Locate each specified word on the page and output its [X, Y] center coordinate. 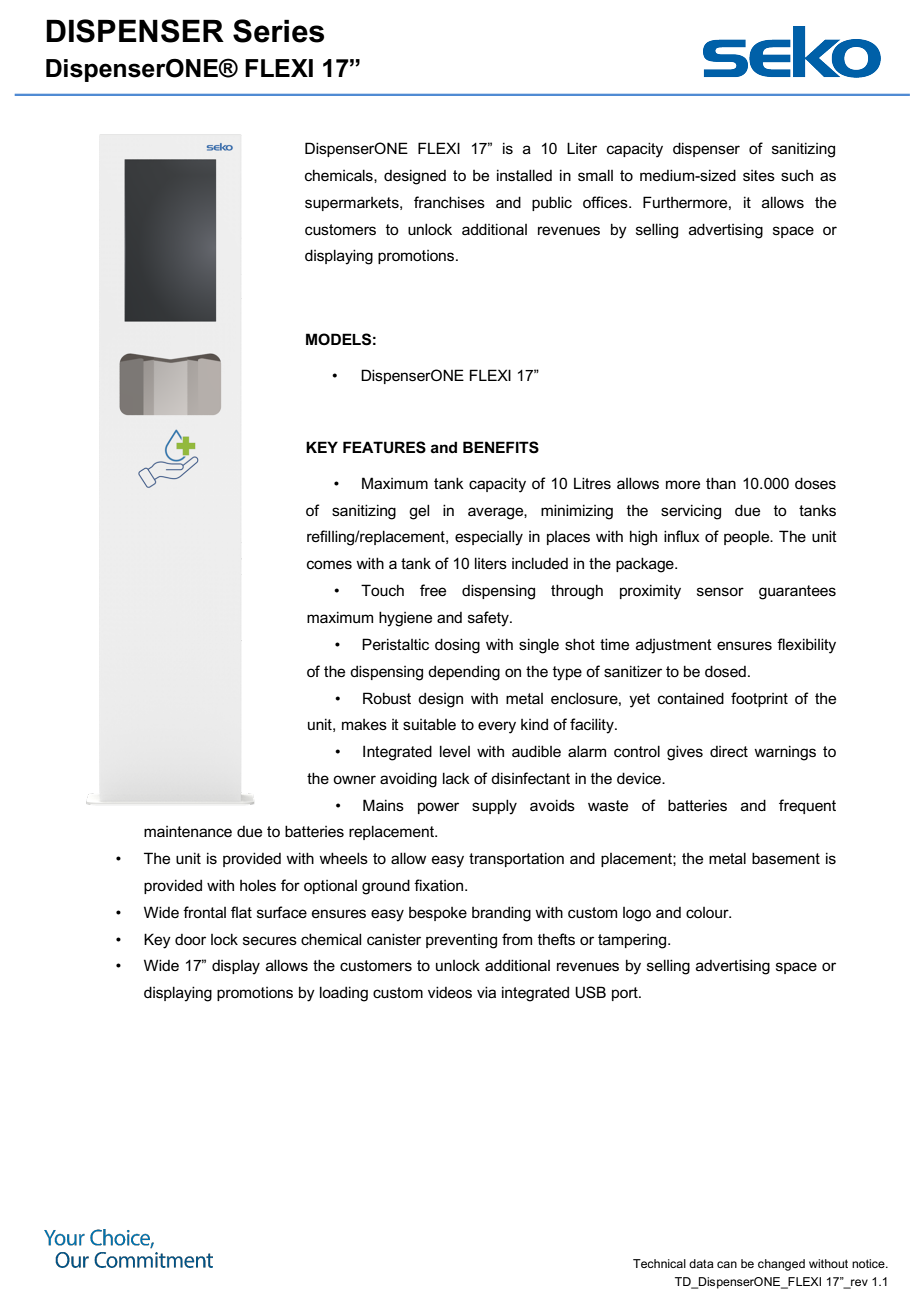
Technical [659, 1263]
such [797, 175]
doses [815, 483]
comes [329, 564]
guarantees [797, 592]
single [539, 646]
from [517, 939]
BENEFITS [501, 447]
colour [708, 912]
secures [270, 940]
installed [524, 175]
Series [278, 31]
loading [344, 994]
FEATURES [384, 447]
